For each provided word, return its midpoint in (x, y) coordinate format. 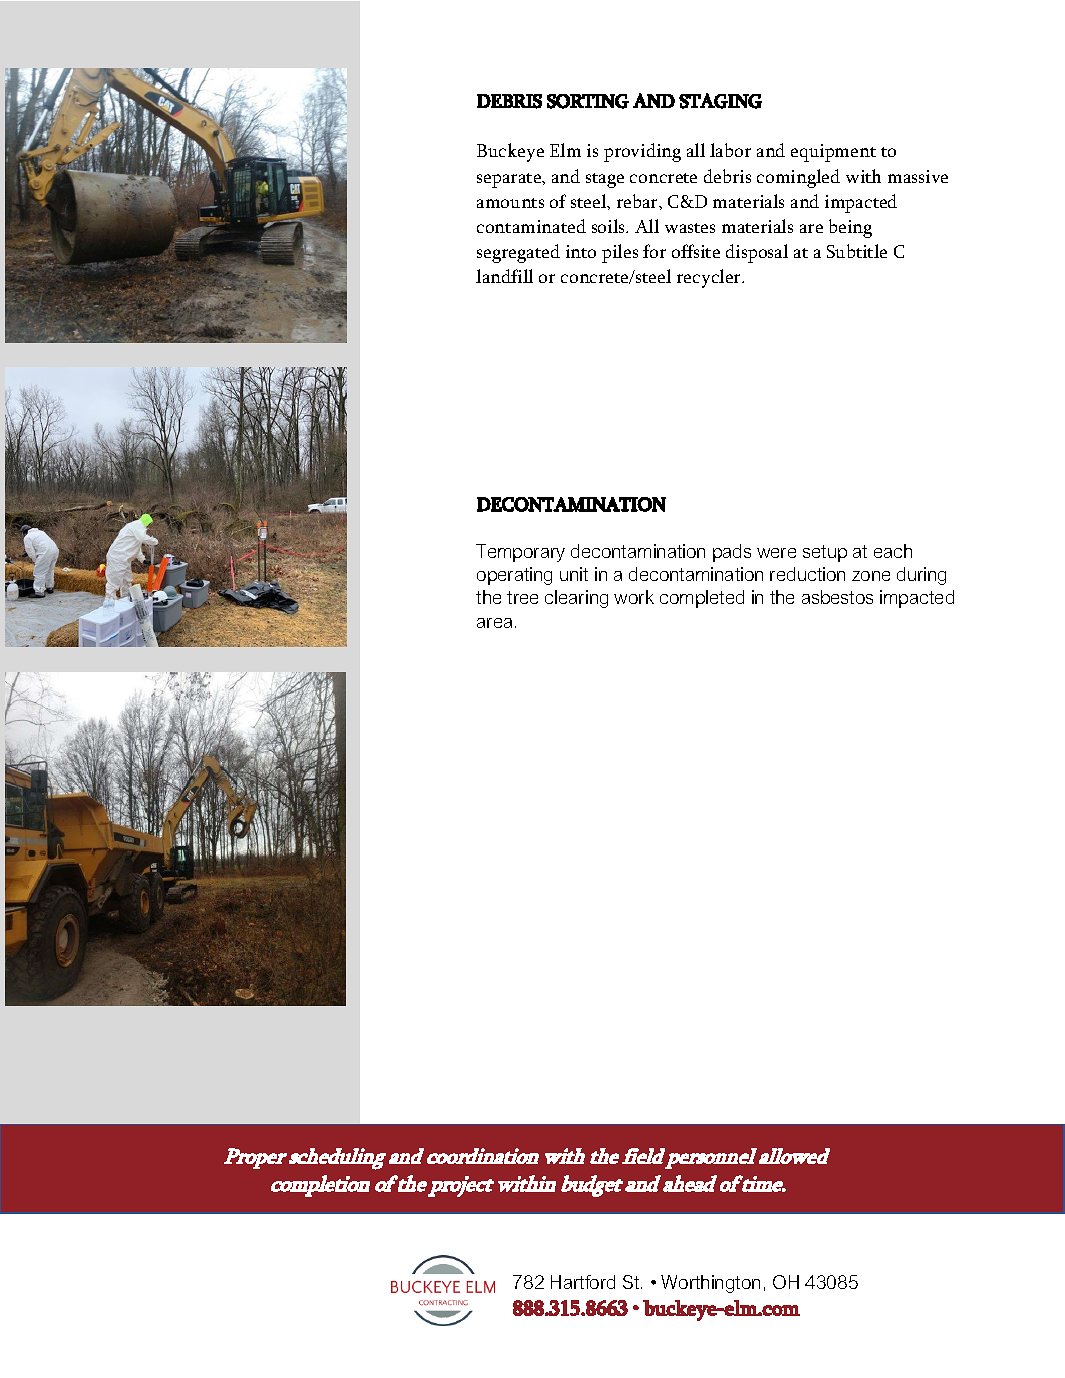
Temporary (520, 553)
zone (871, 576)
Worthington (710, 1284)
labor (730, 150)
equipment (833, 153)
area (494, 623)
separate (510, 180)
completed (702, 599)
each (893, 551)
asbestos (837, 597)
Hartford (583, 1282)
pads (732, 553)
